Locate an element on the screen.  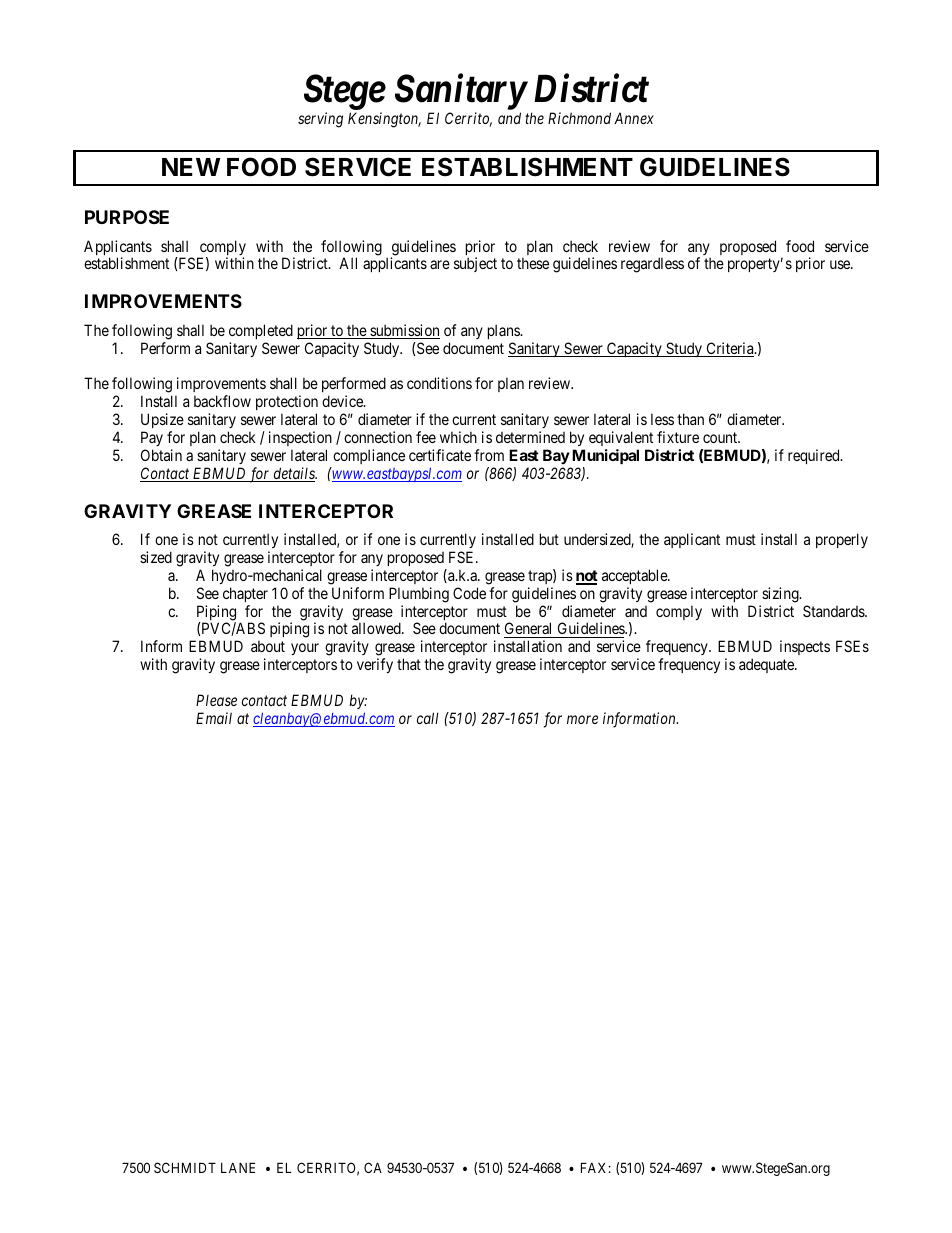
adequate is located at coordinates (767, 665).
